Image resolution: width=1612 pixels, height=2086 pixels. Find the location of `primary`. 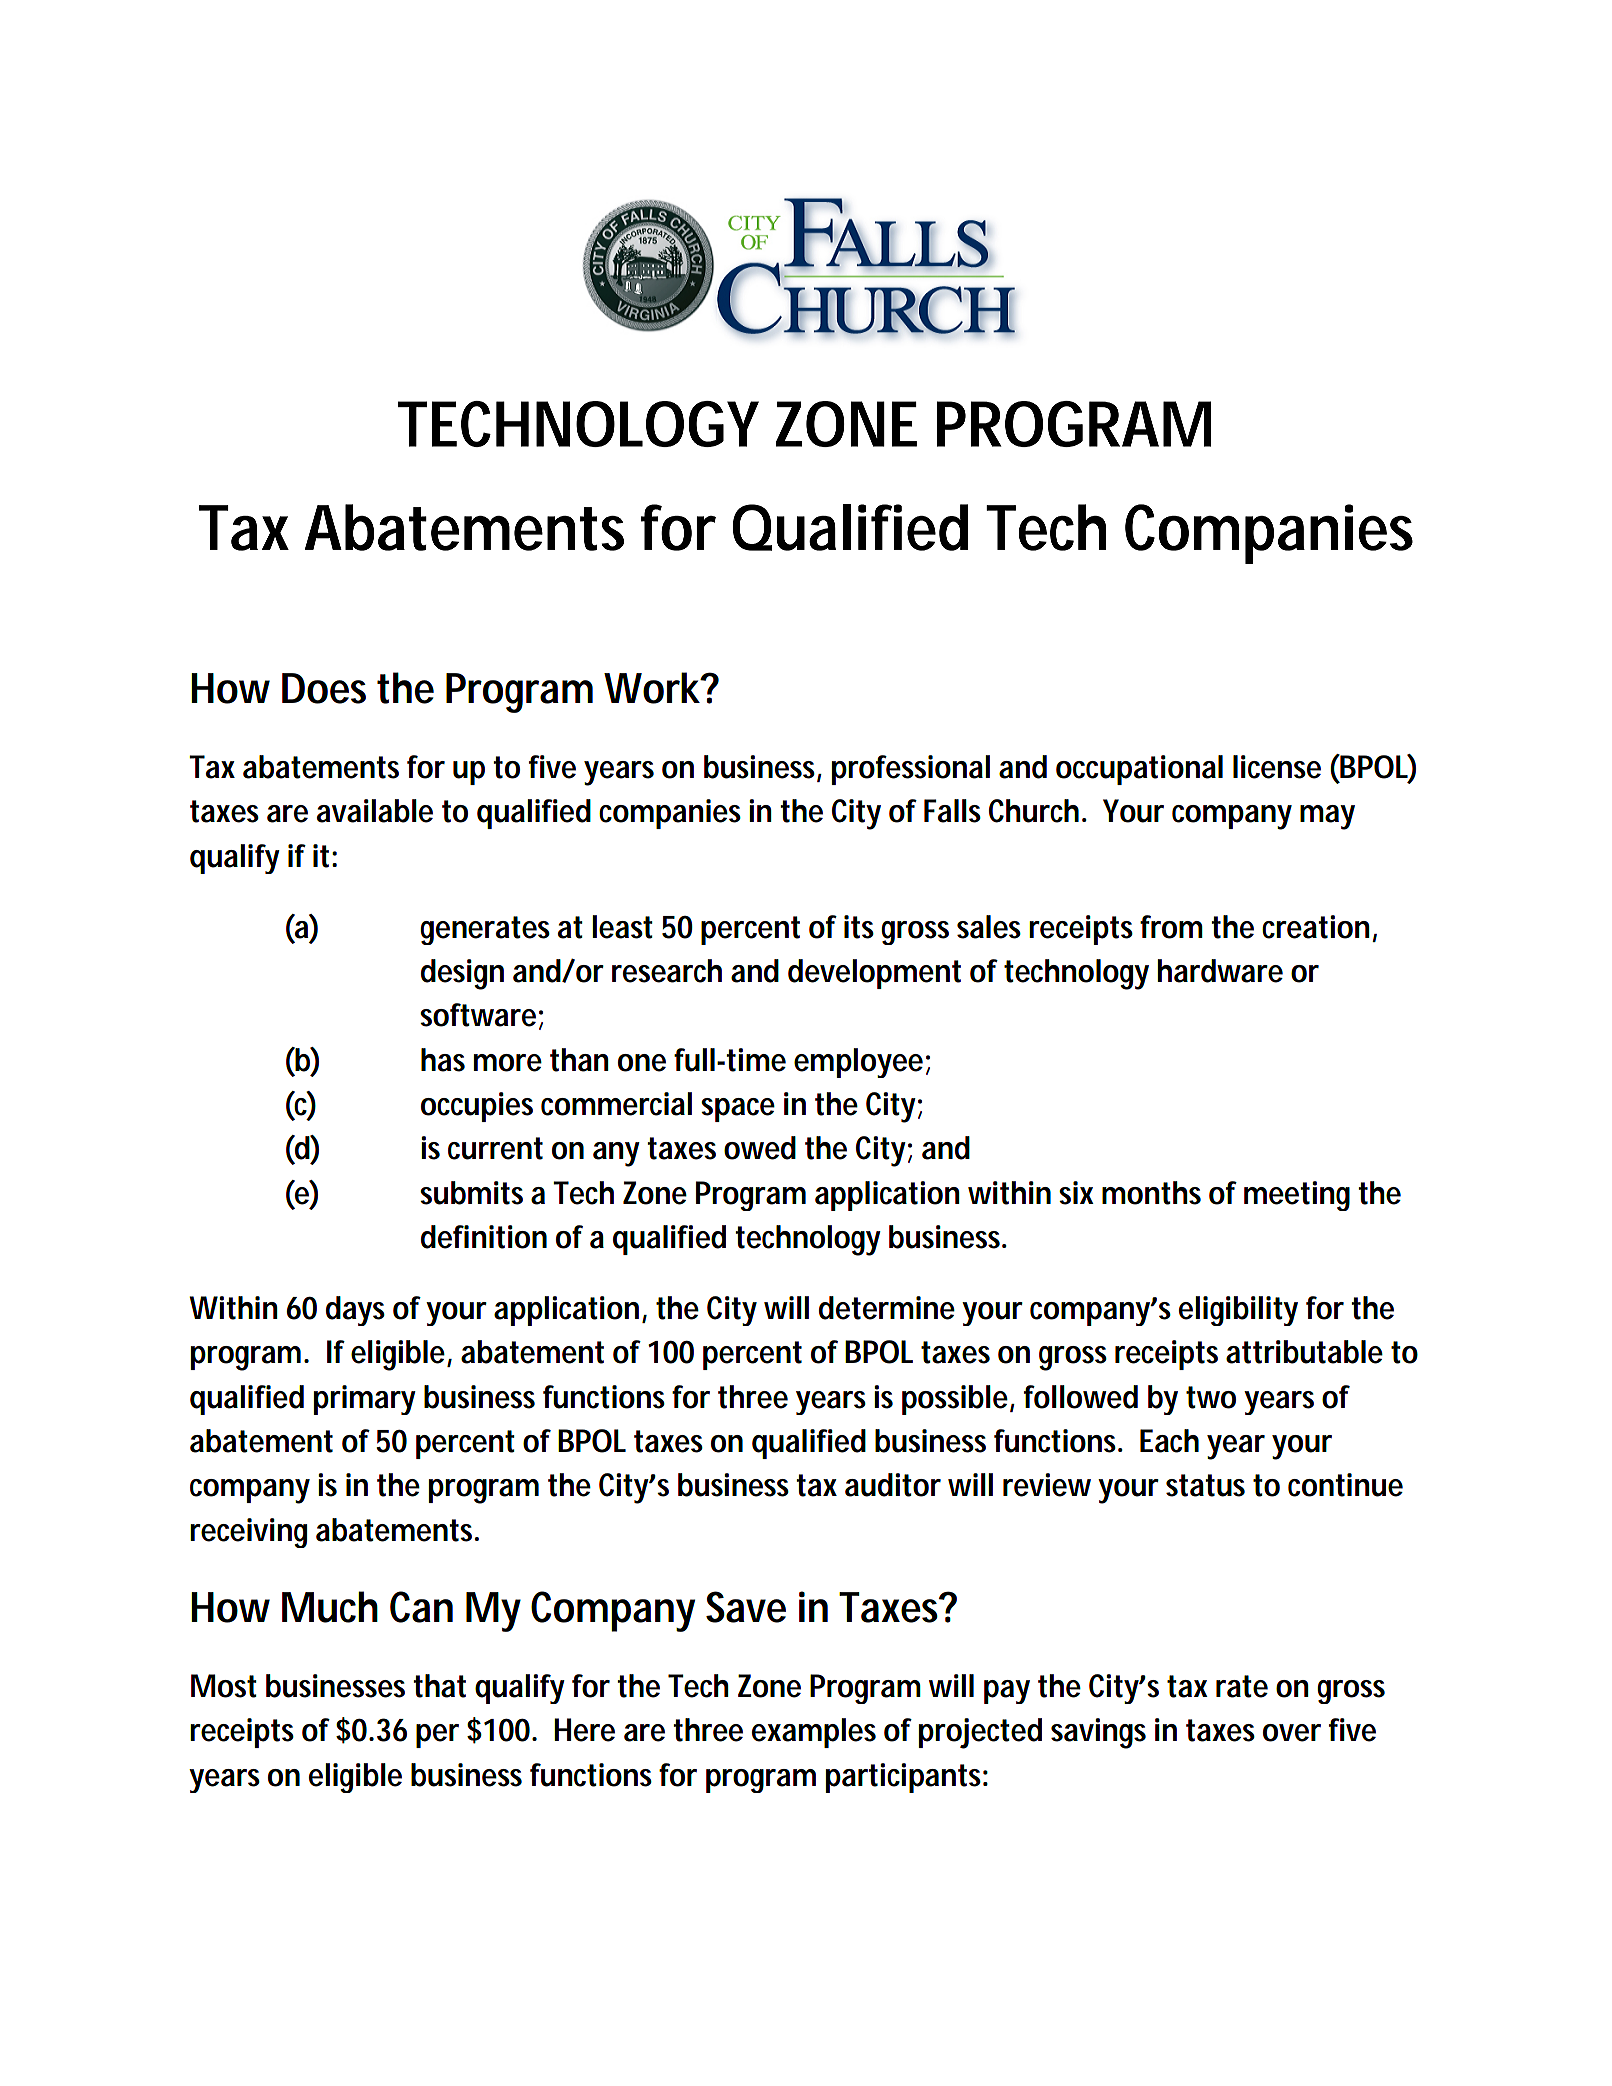

primary is located at coordinates (365, 1400).
